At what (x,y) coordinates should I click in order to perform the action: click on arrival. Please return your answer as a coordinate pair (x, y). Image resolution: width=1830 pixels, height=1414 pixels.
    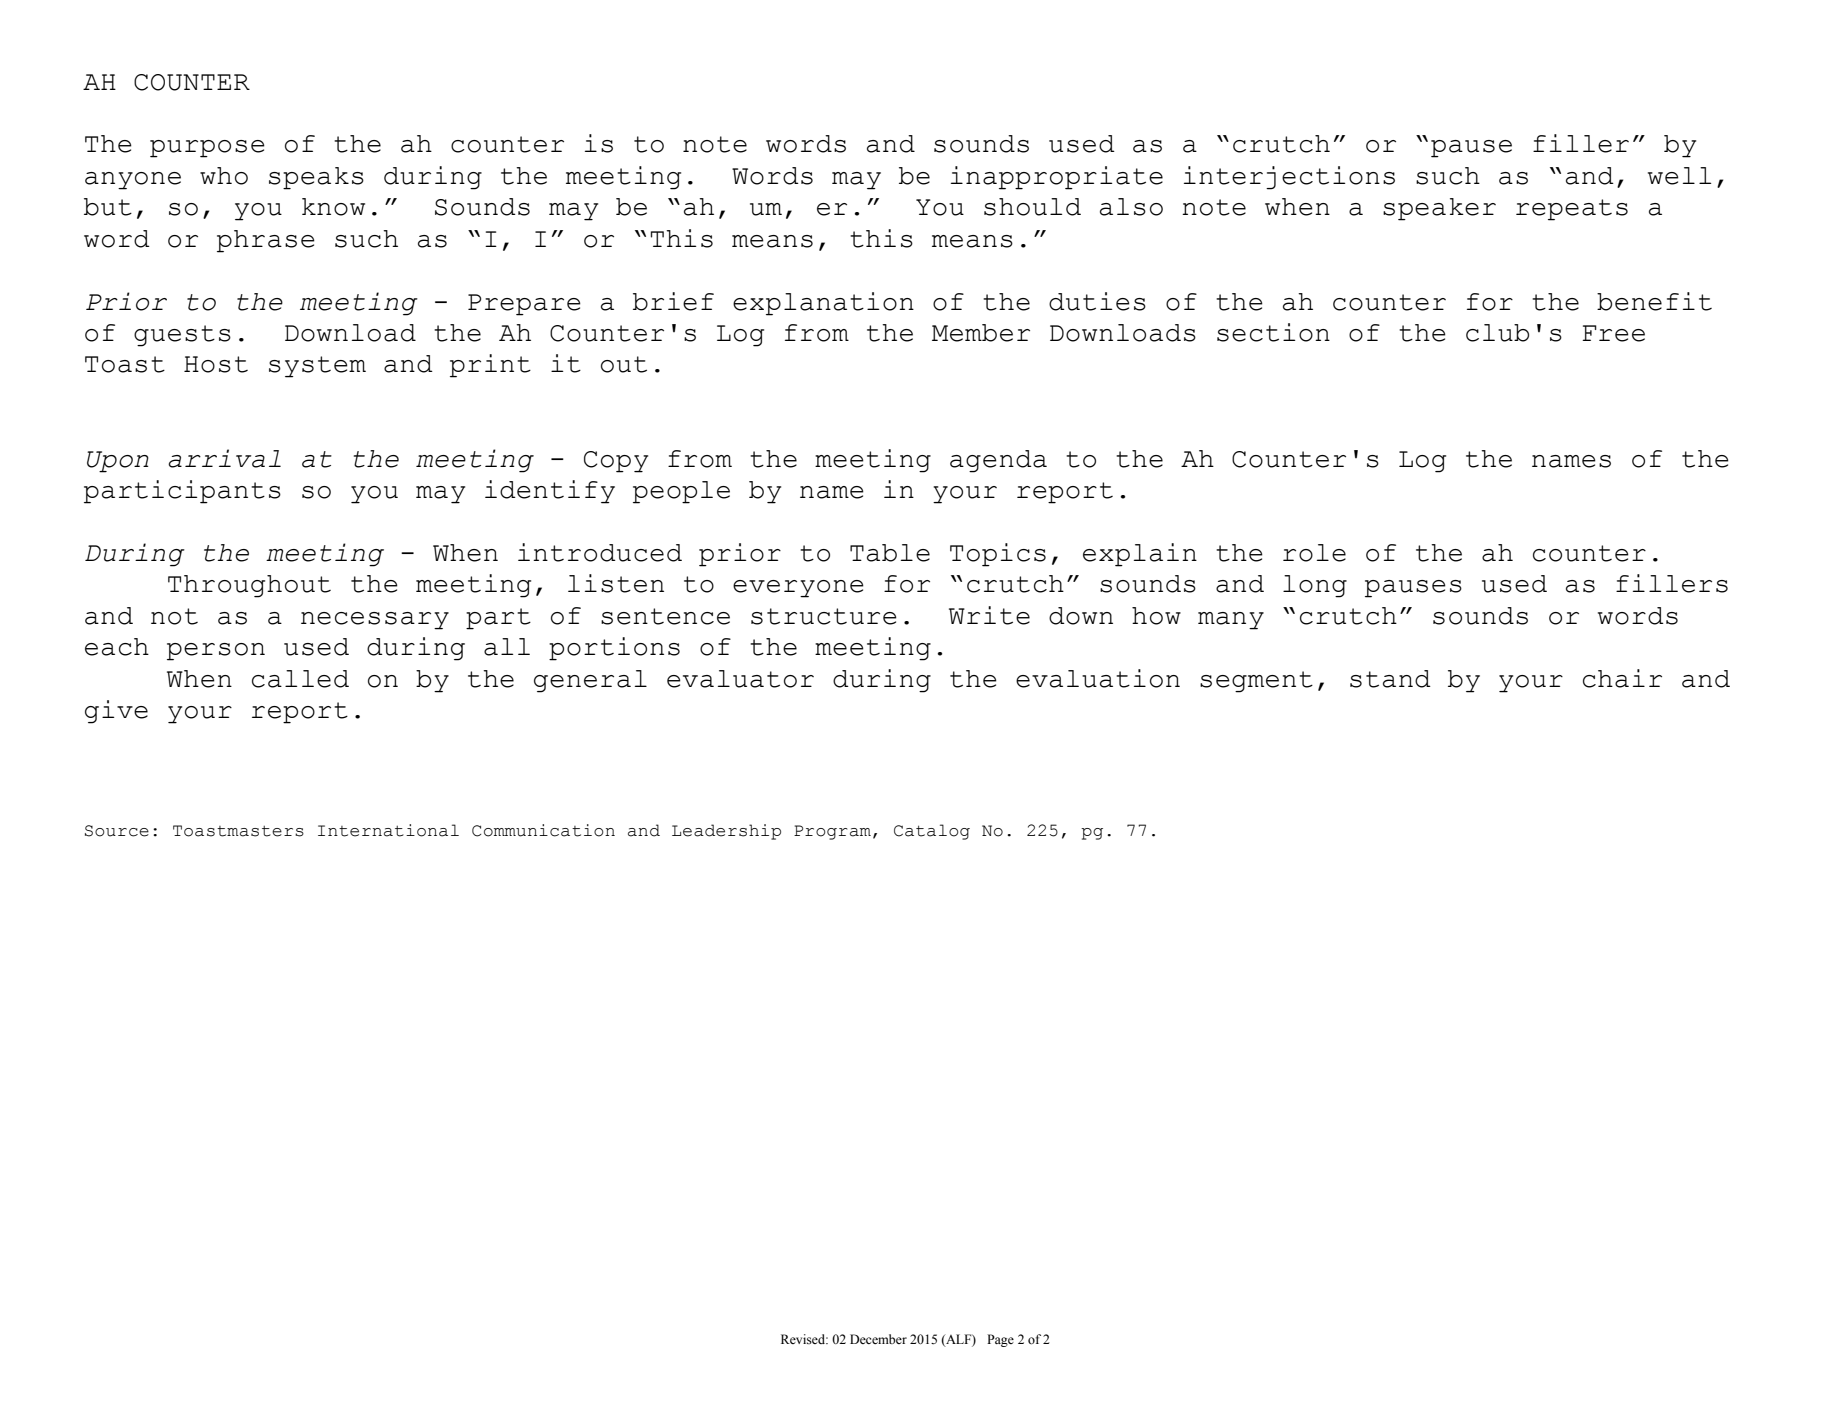
    Looking at the image, I should click on (224, 458).
